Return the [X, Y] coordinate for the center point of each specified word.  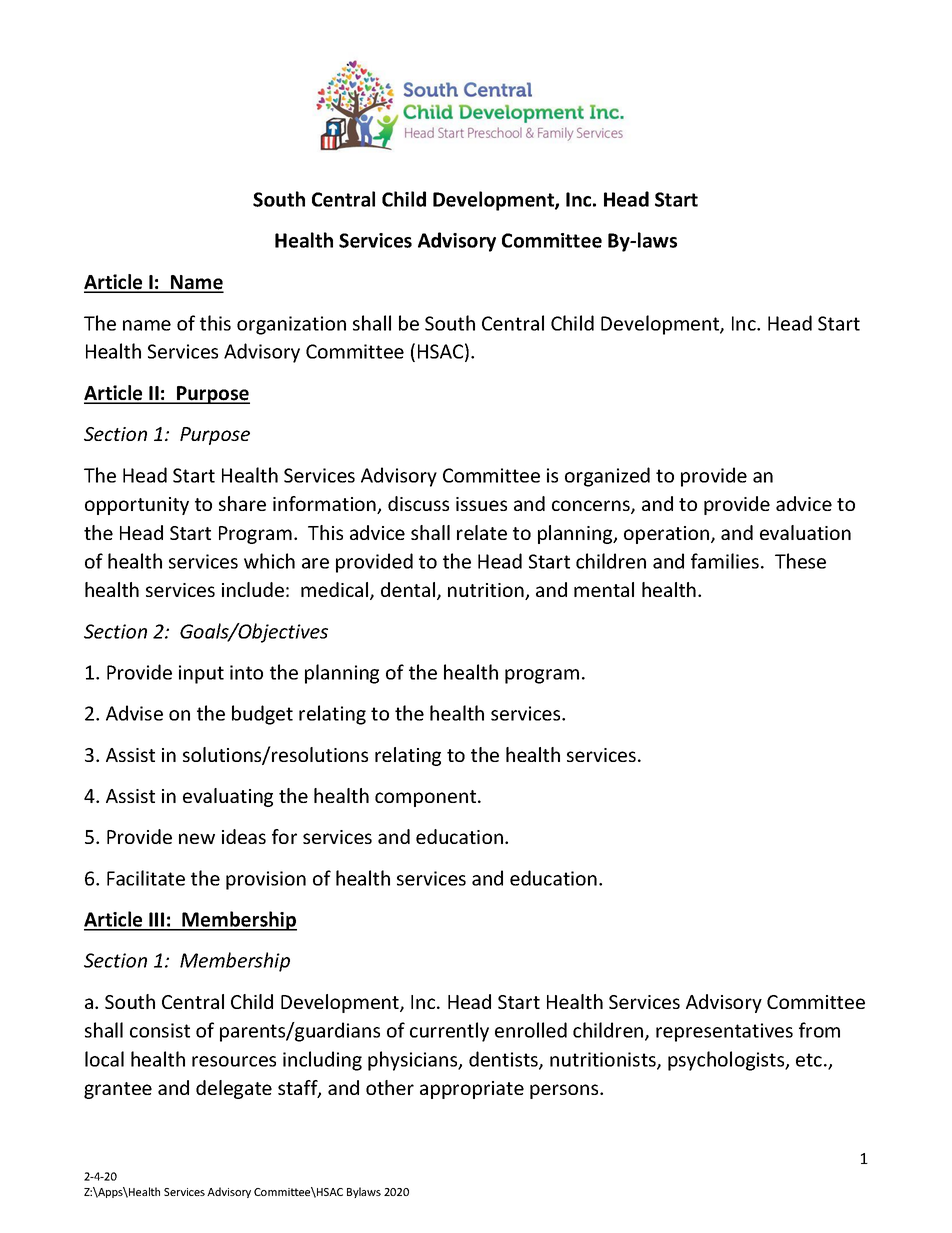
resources [234, 1061]
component [427, 798]
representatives [724, 1032]
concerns [592, 507]
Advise [134, 713]
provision [266, 880]
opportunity [137, 506]
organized [607, 477]
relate [482, 532]
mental [604, 589]
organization [291, 325]
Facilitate [146, 878]
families [725, 561]
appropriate [472, 1090]
